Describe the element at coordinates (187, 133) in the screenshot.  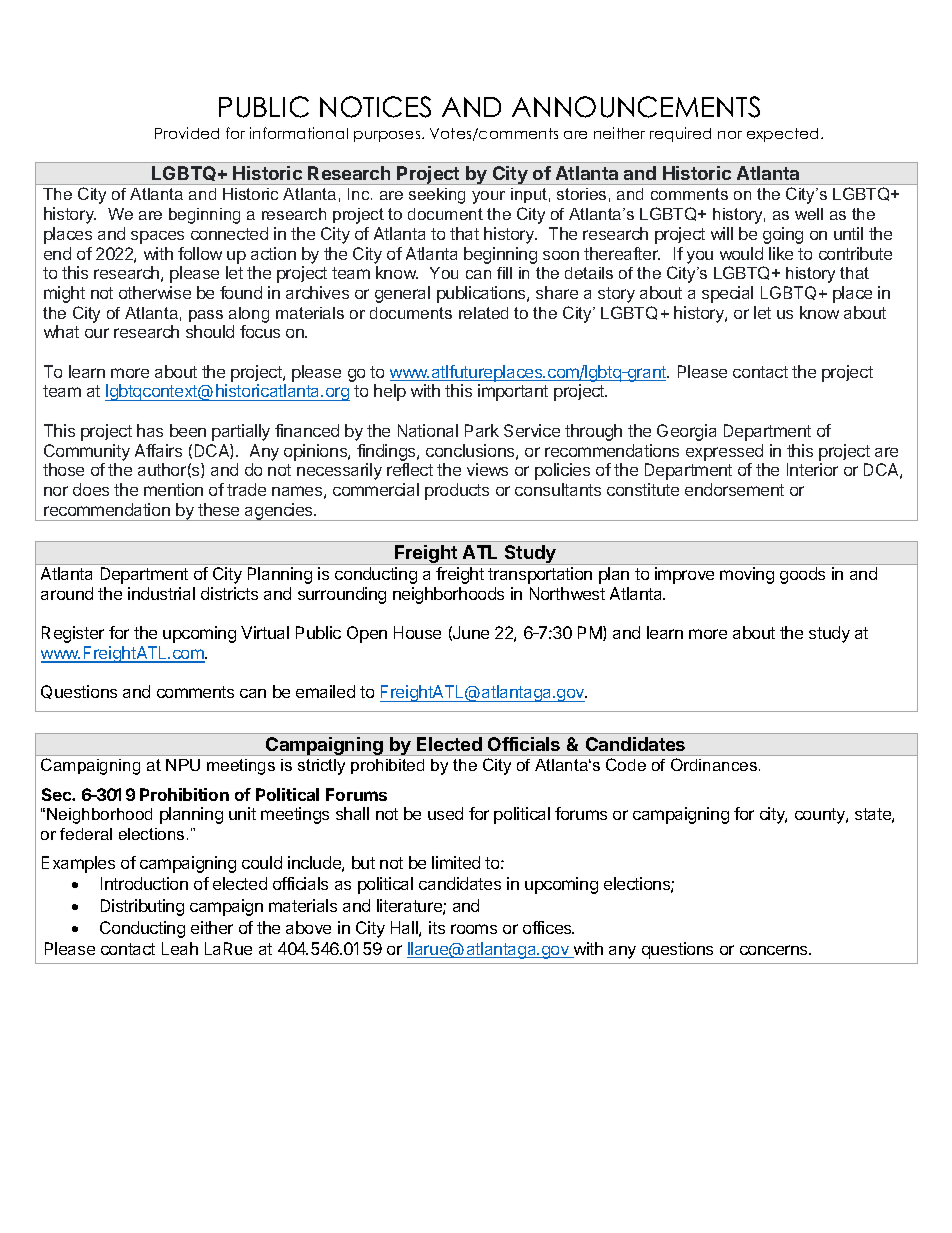
I see `Provided` at that location.
